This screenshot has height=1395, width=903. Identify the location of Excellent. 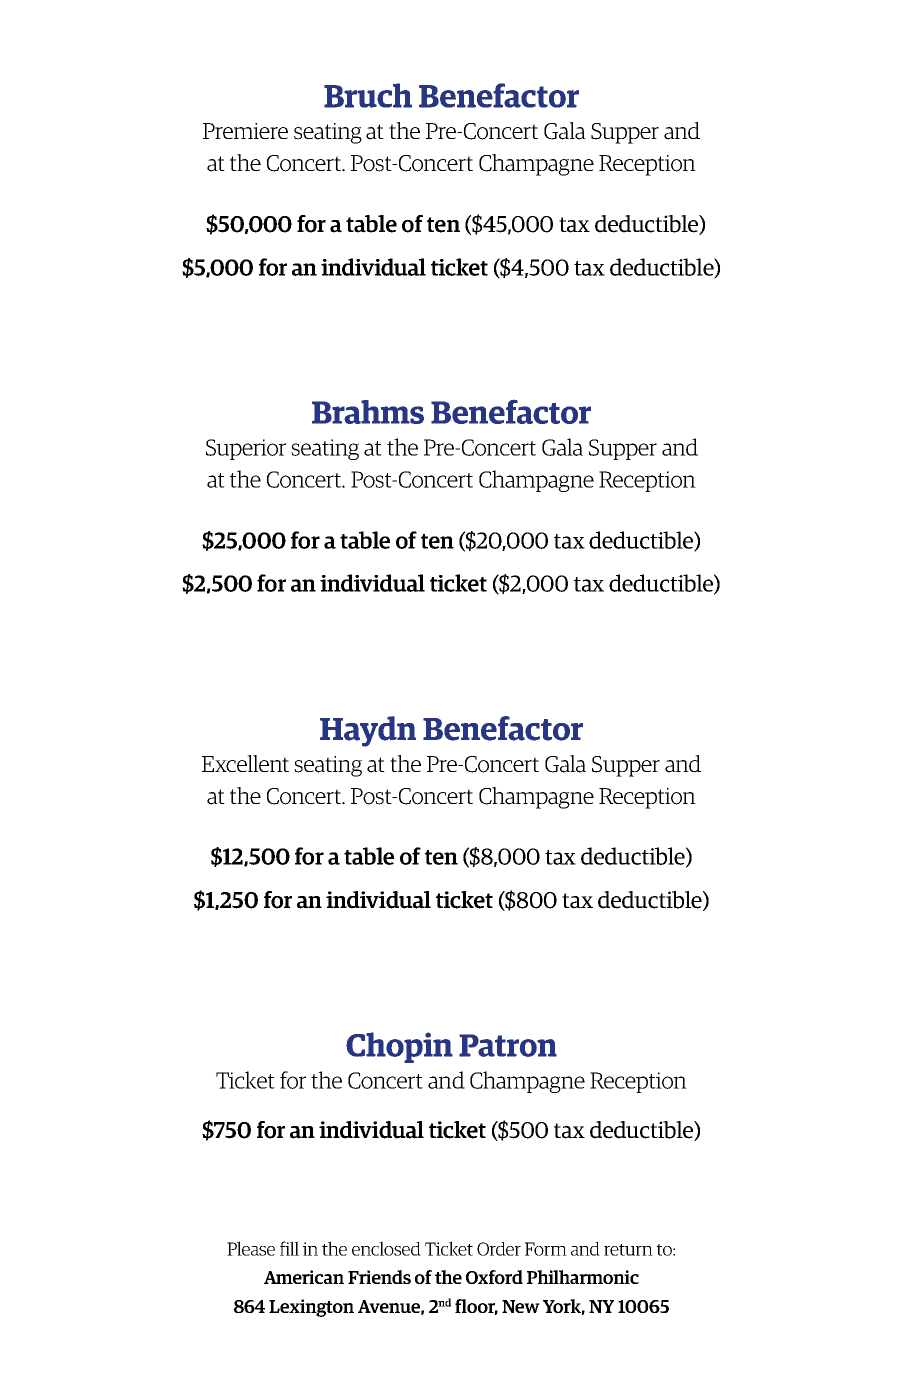
(245, 763).
